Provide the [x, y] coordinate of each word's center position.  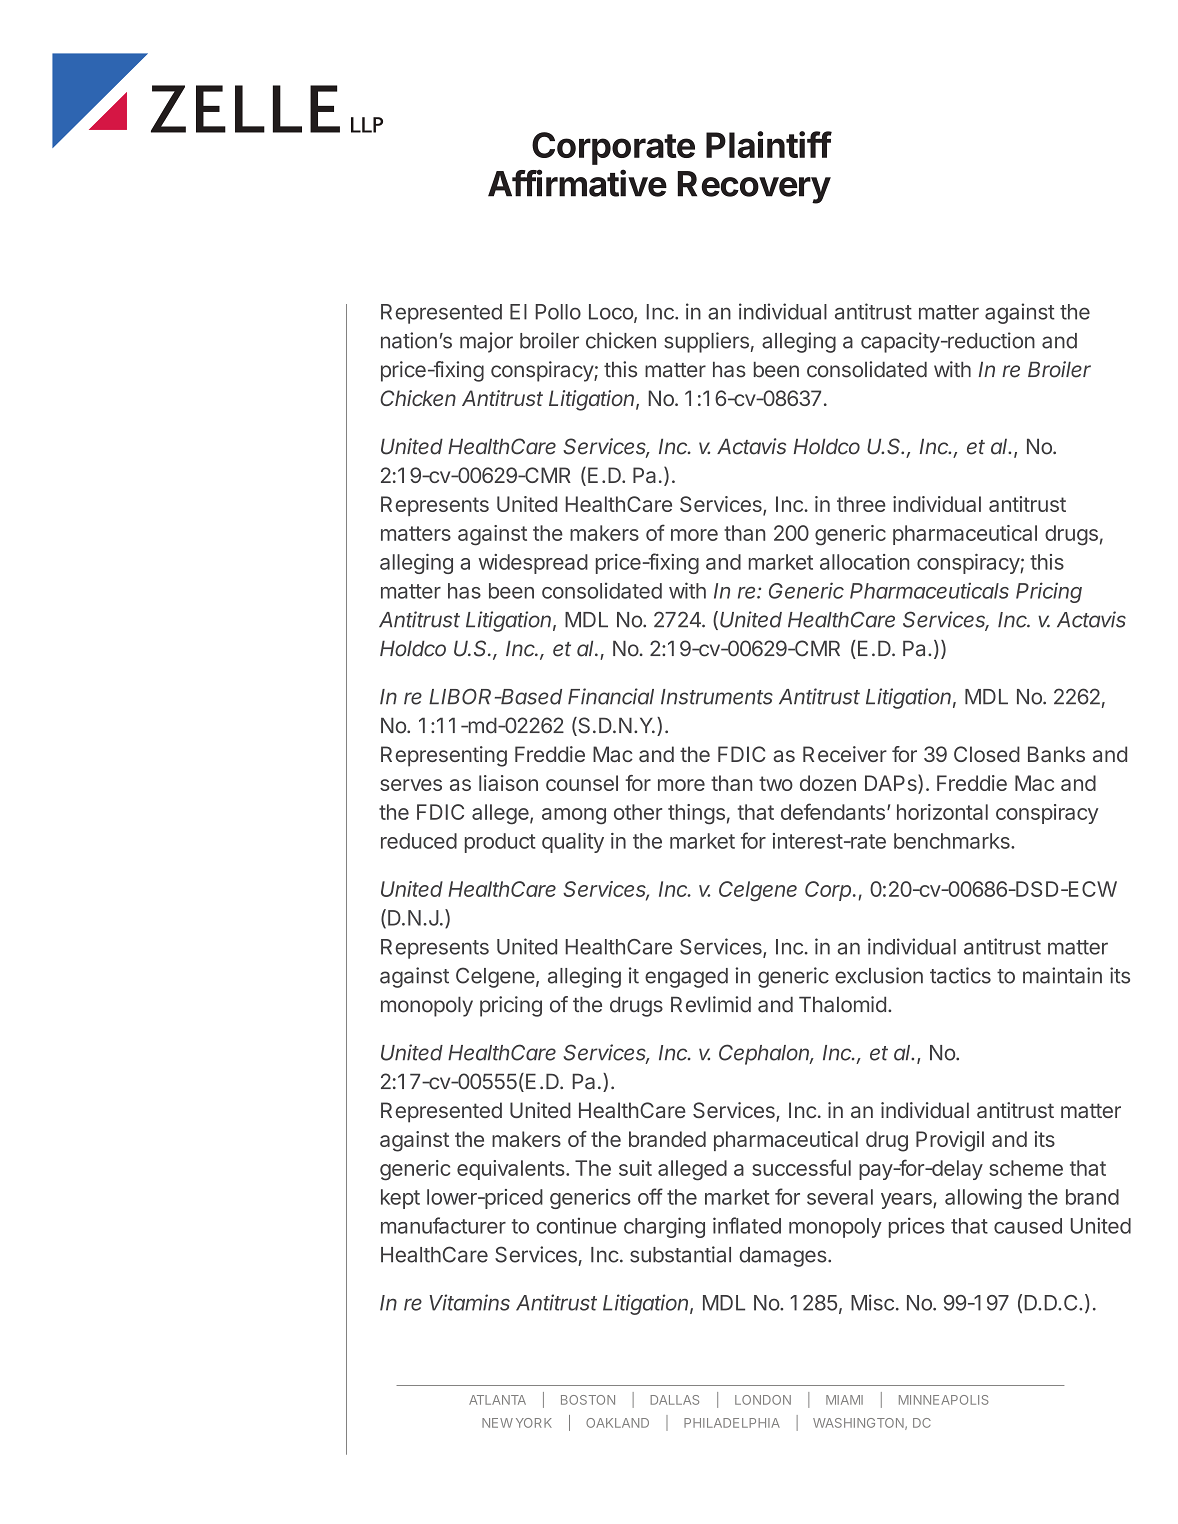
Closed [987, 754]
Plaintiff [769, 144]
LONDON [763, 1400]
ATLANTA [497, 1400]
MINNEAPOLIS [943, 1400]
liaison [508, 783]
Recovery [754, 187]
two [776, 783]
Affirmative [577, 183]
